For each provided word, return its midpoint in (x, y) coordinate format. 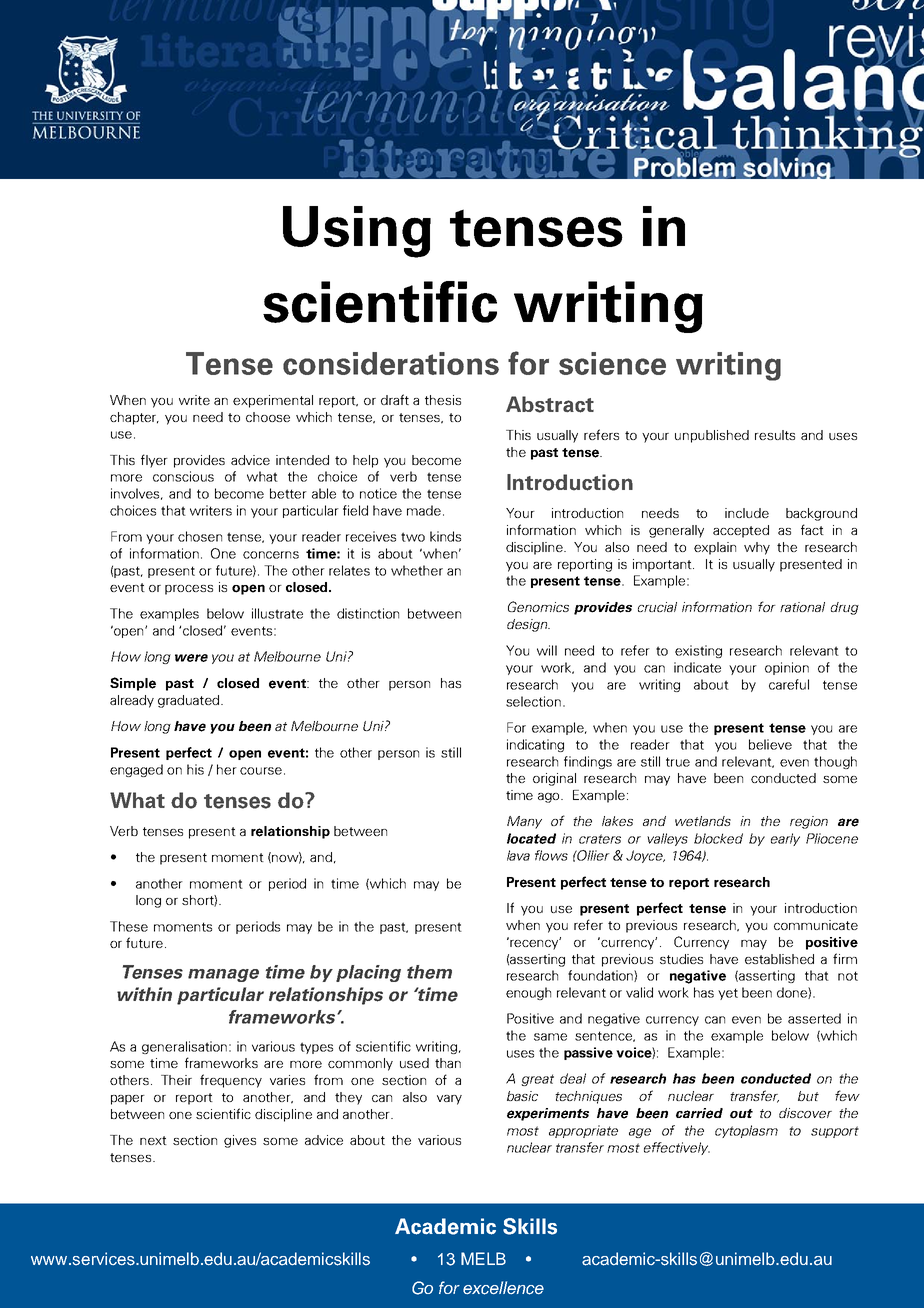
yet (728, 994)
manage (223, 975)
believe (770, 744)
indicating (535, 745)
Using (357, 232)
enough (528, 993)
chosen (200, 536)
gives (240, 1141)
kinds (445, 536)
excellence (503, 1288)
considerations (391, 363)
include (747, 513)
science (612, 363)
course (261, 771)
